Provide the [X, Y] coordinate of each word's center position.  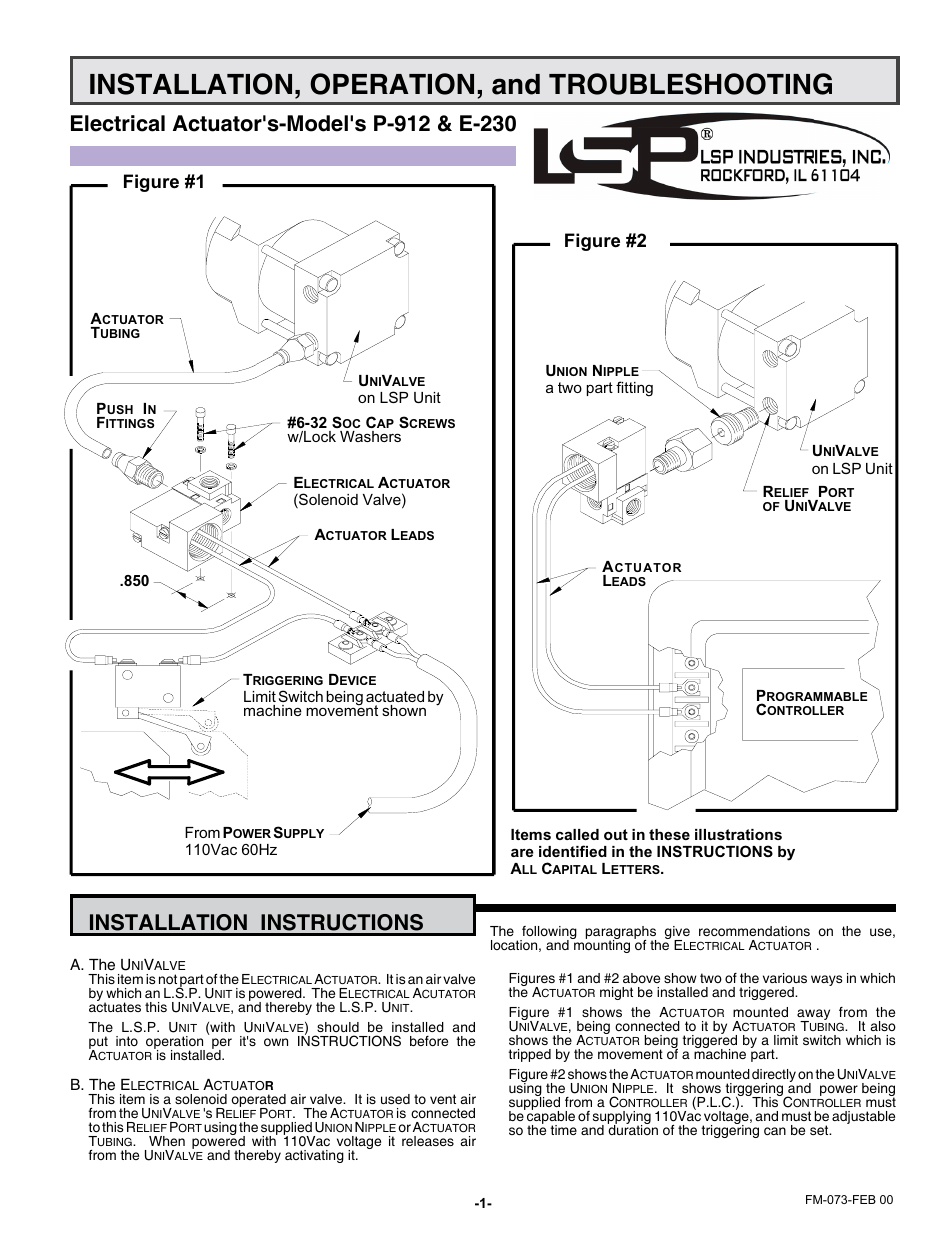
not [168, 979]
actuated [395, 698]
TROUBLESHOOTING [690, 84]
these [669, 834]
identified [573, 851]
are [522, 852]
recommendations [754, 931]
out [616, 834]
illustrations [738, 834]
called [577, 834]
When [167, 1141]
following [548, 934]
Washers [370, 436]
